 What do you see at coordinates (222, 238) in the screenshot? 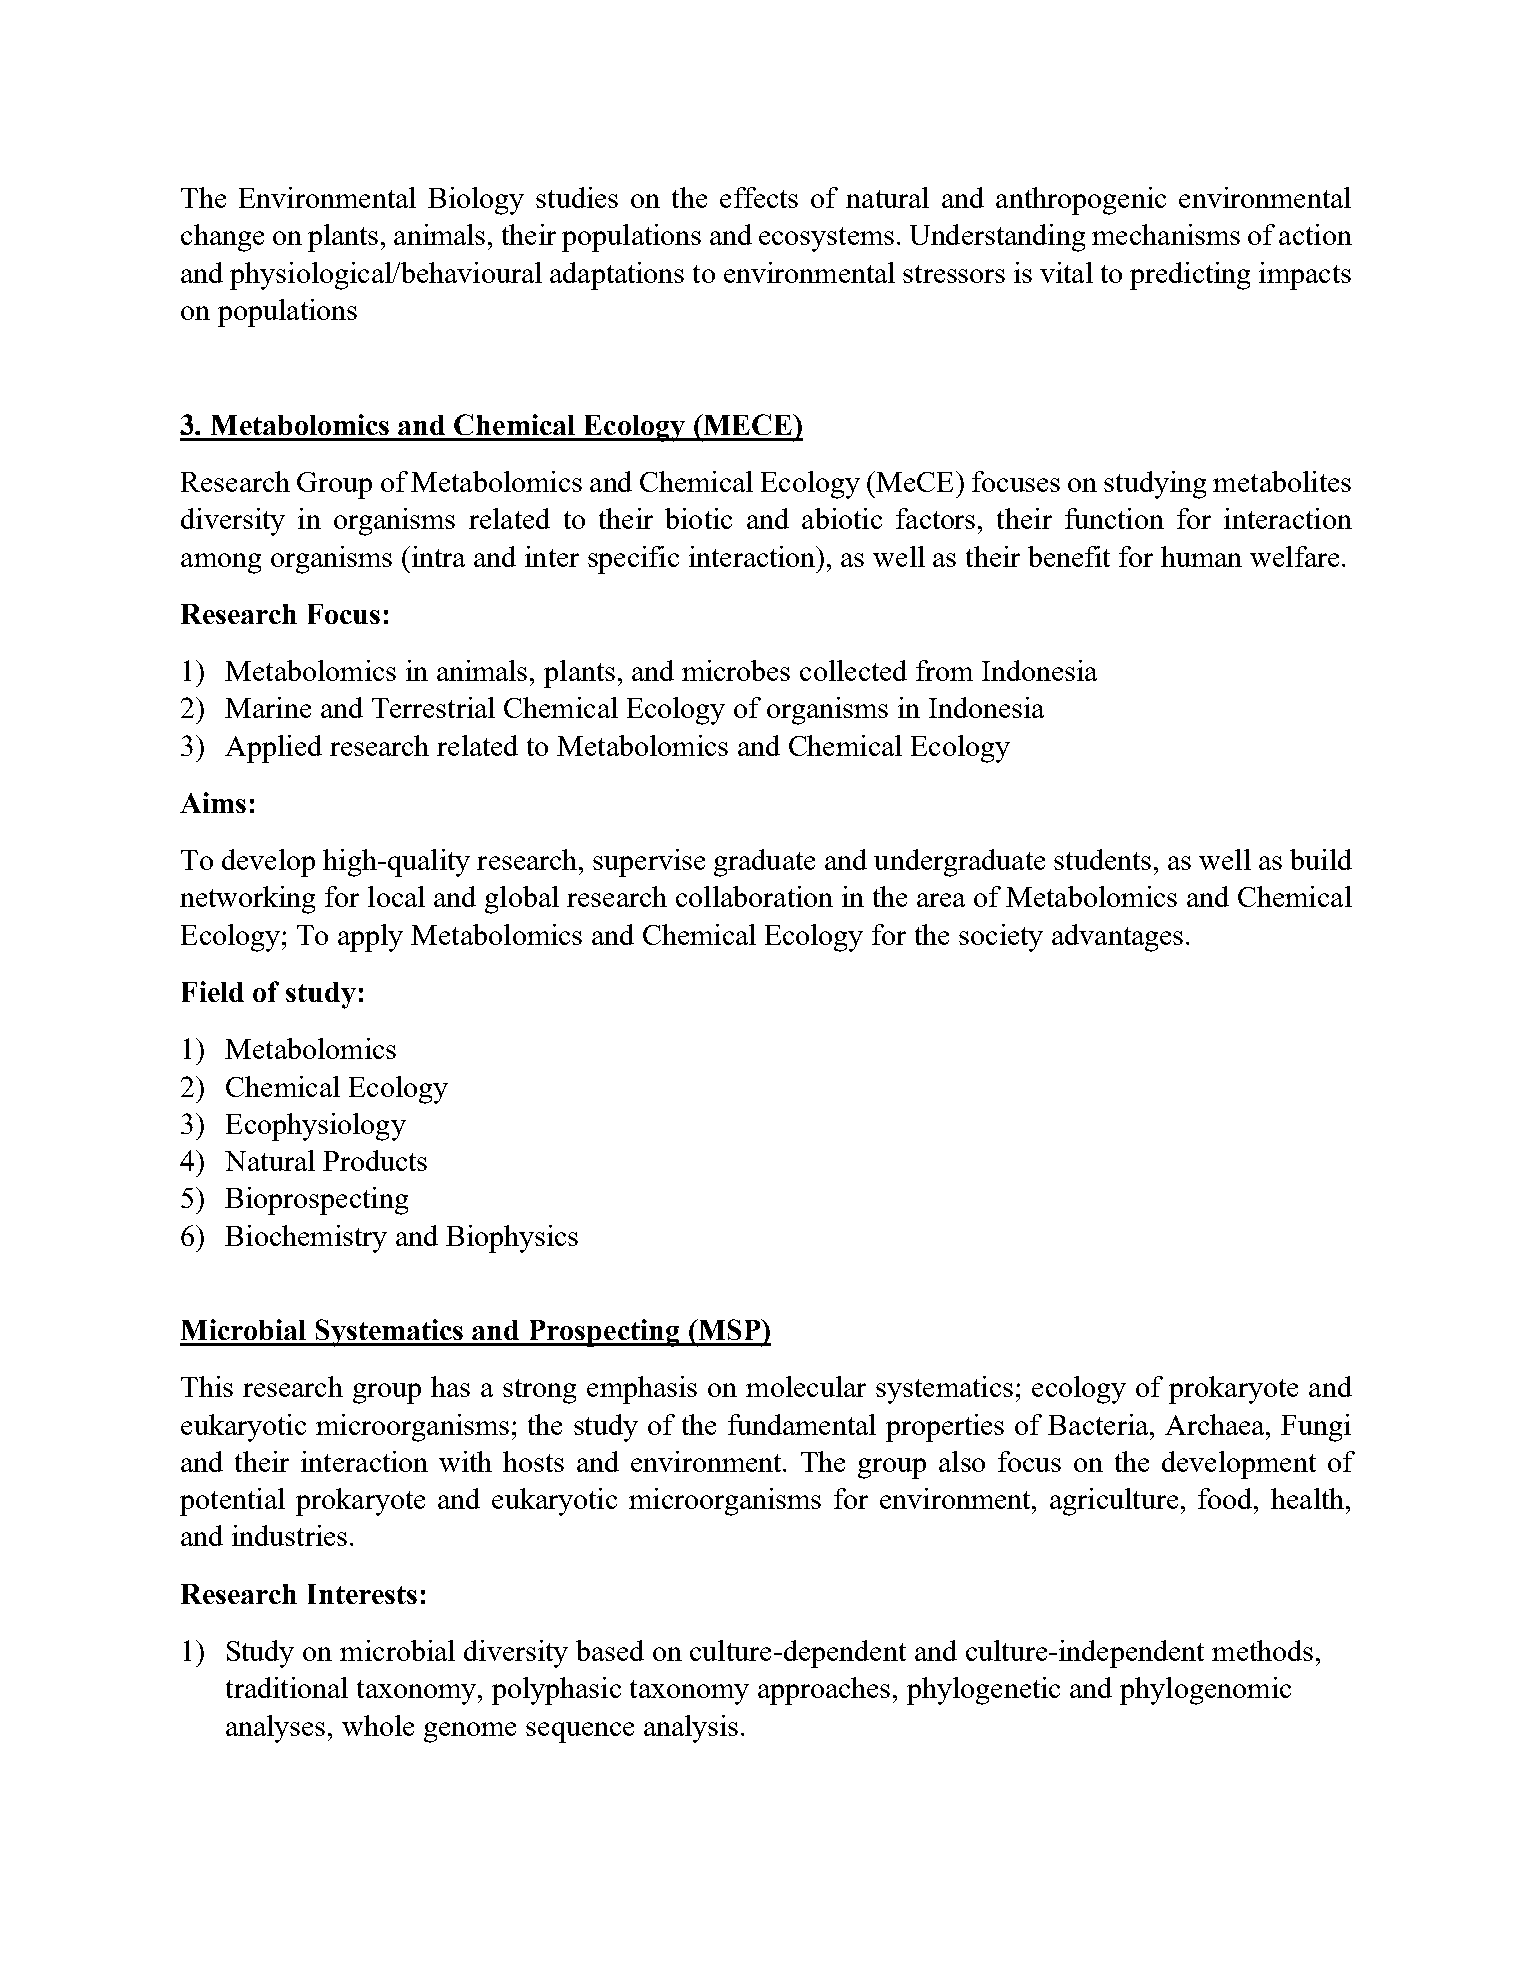
I see `change` at bounding box center [222, 238].
